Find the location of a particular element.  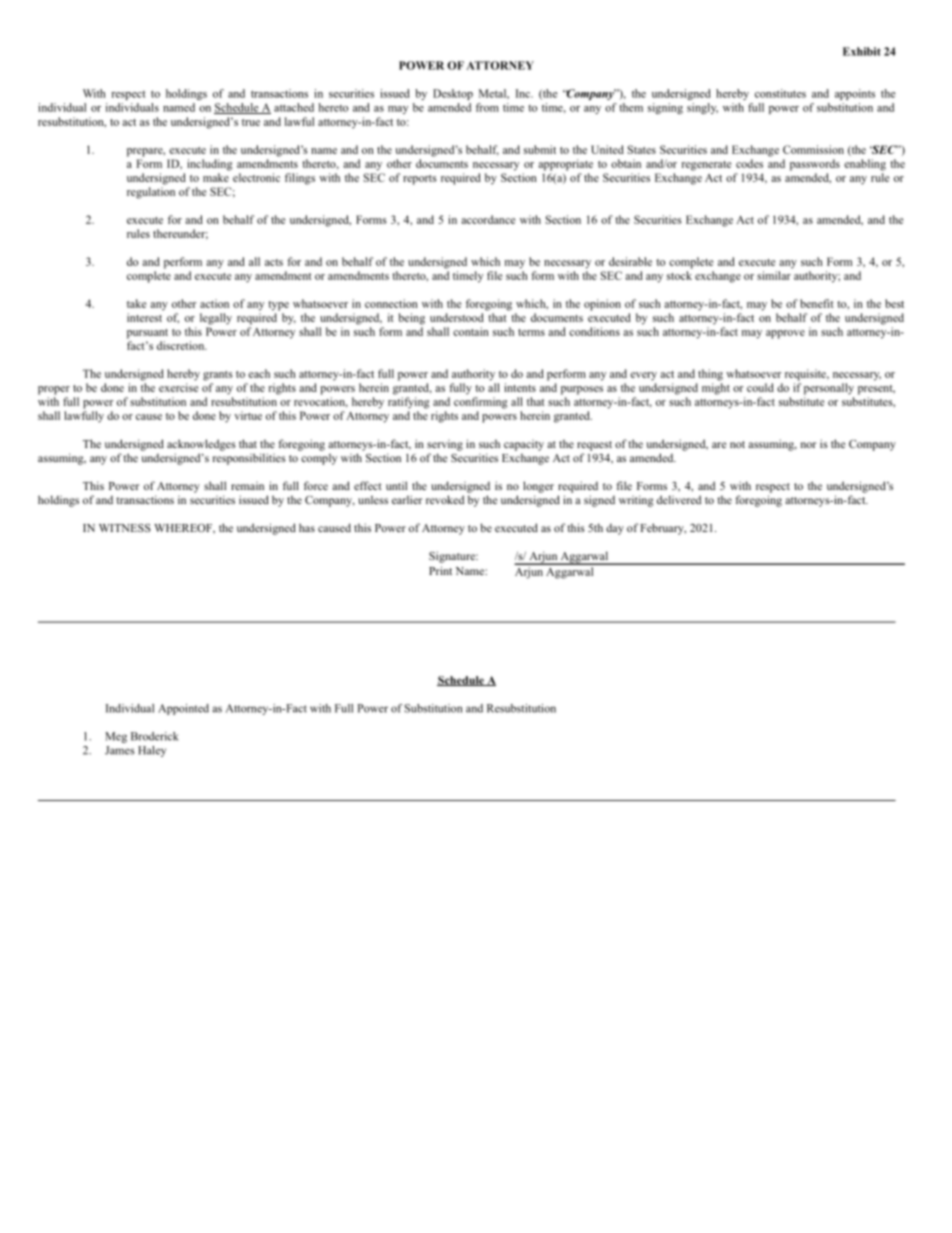

WHEREOF is located at coordinates (184, 528).
